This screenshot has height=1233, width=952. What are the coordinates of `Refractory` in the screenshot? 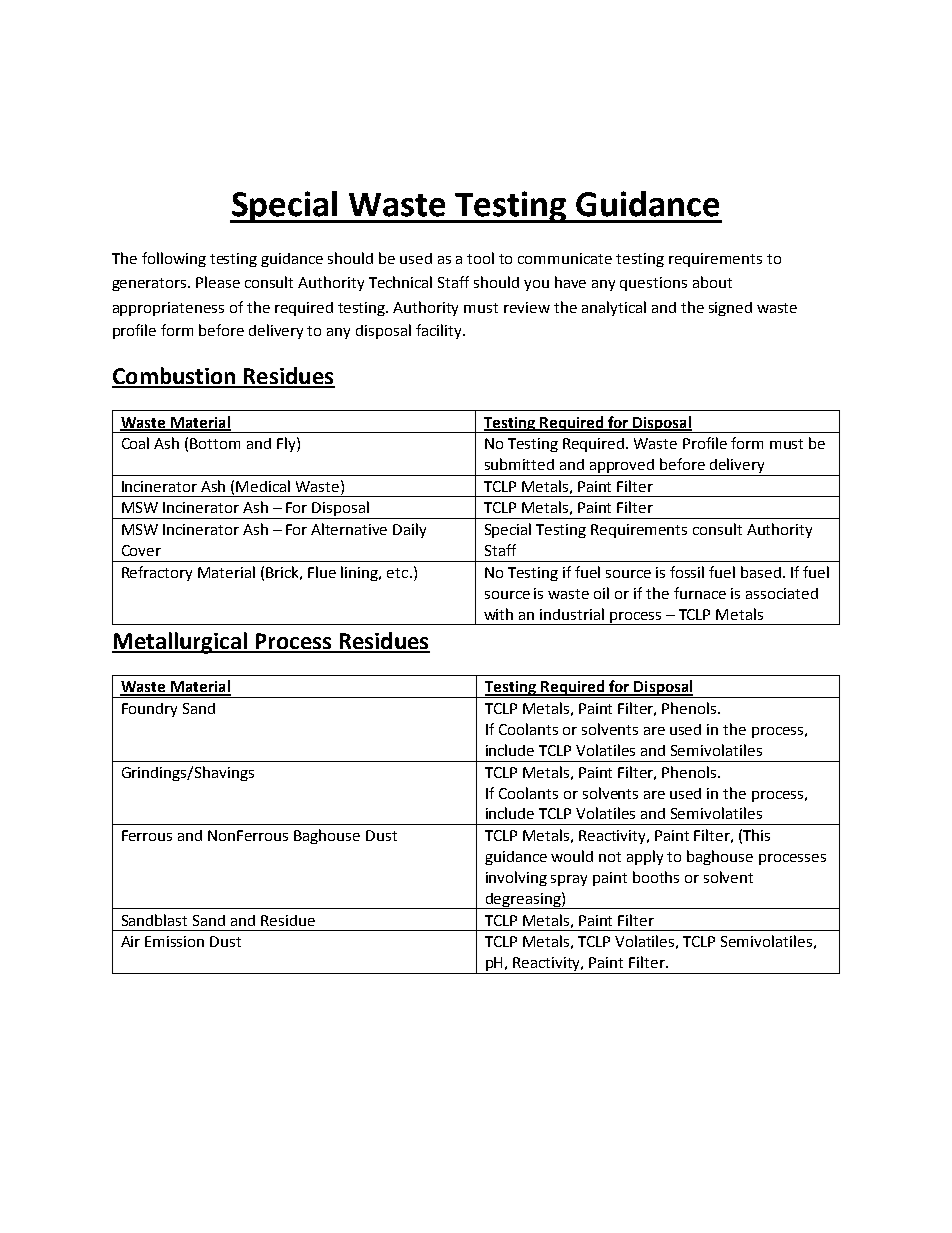 It's located at (157, 573).
